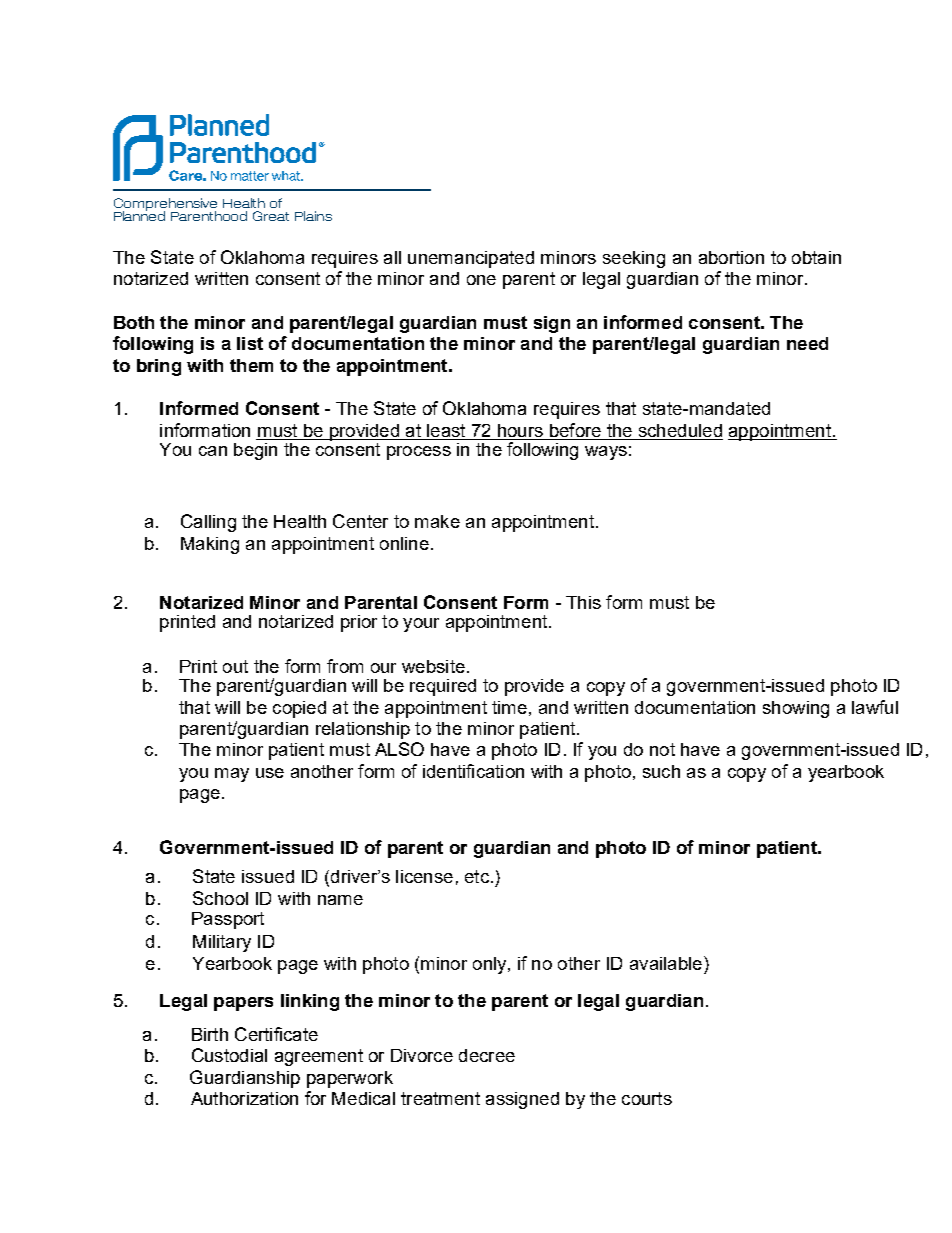 The width and height of the screenshot is (952, 1233). Describe the element at coordinates (816, 257) in the screenshot. I see `obtain` at that location.
